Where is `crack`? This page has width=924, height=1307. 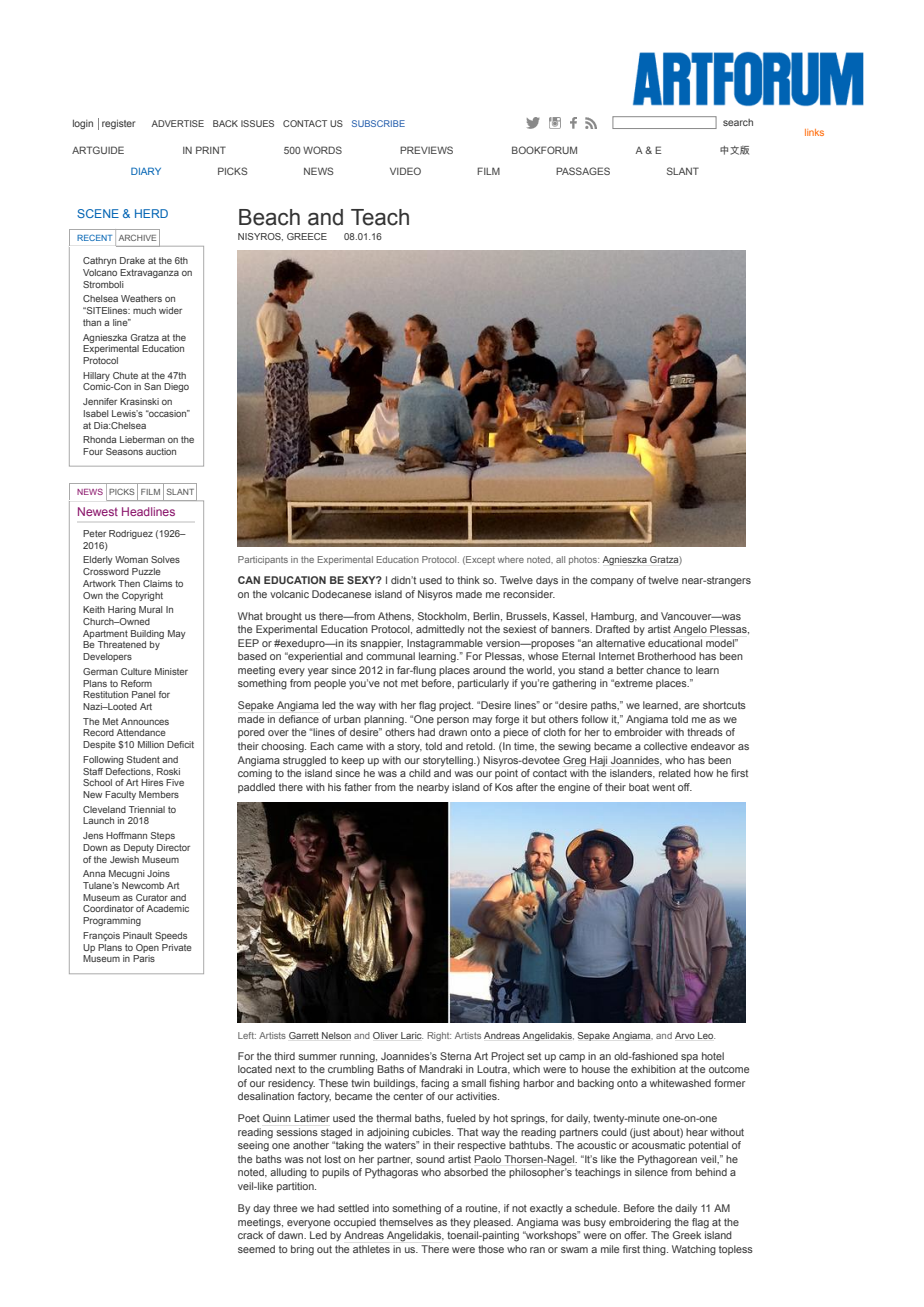
crack is located at coordinates (250, 1235).
